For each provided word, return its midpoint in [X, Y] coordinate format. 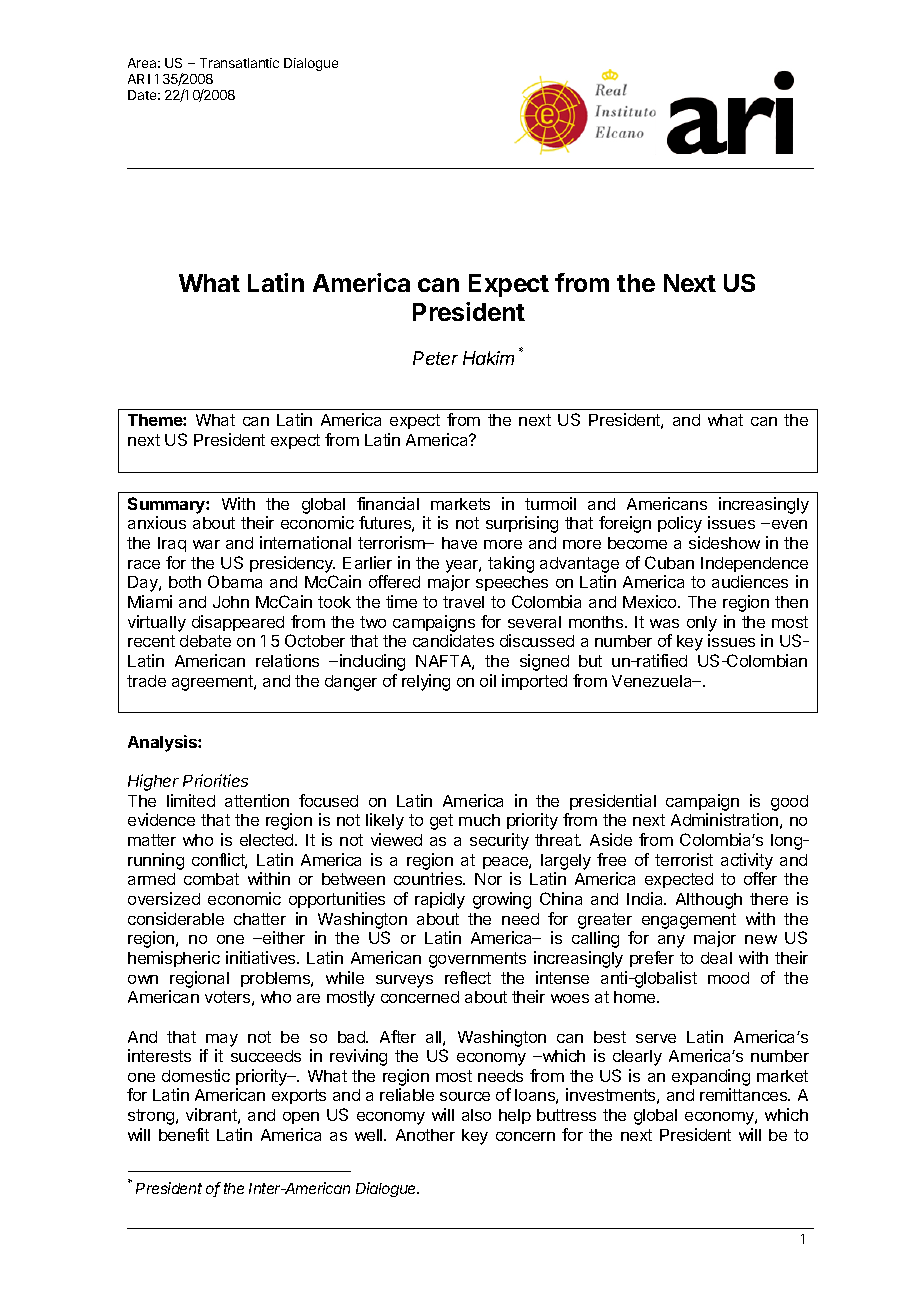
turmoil [550, 503]
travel [463, 602]
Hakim [488, 358]
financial [388, 503]
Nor [488, 879]
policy [680, 524]
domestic [196, 1075]
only [702, 624]
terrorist [684, 859]
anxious [157, 522]
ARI [139, 79]
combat [211, 879]
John [231, 602]
